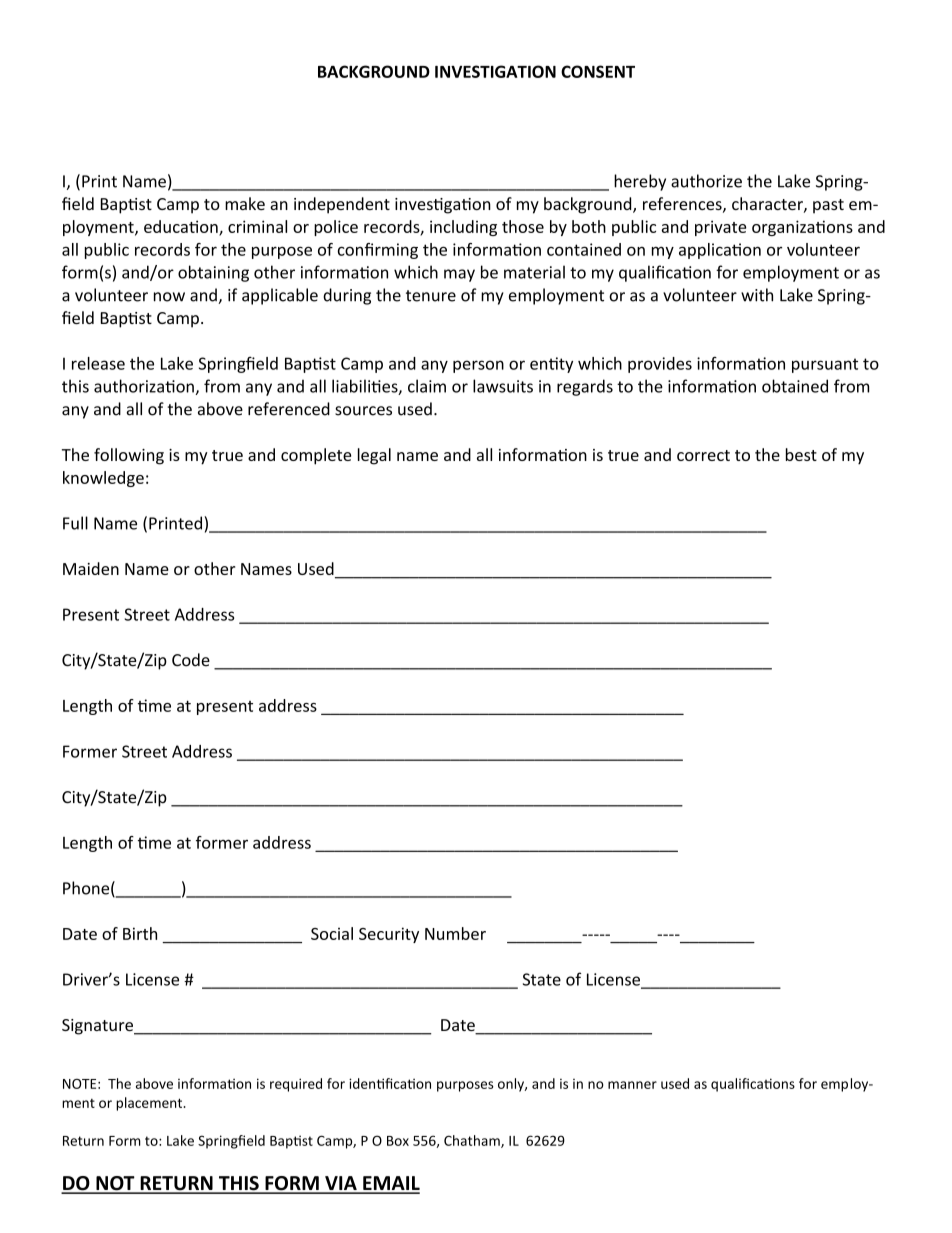 This document has width=952, height=1233. What do you see at coordinates (598, 71) in the document?
I see `CONSENT` at bounding box center [598, 71].
